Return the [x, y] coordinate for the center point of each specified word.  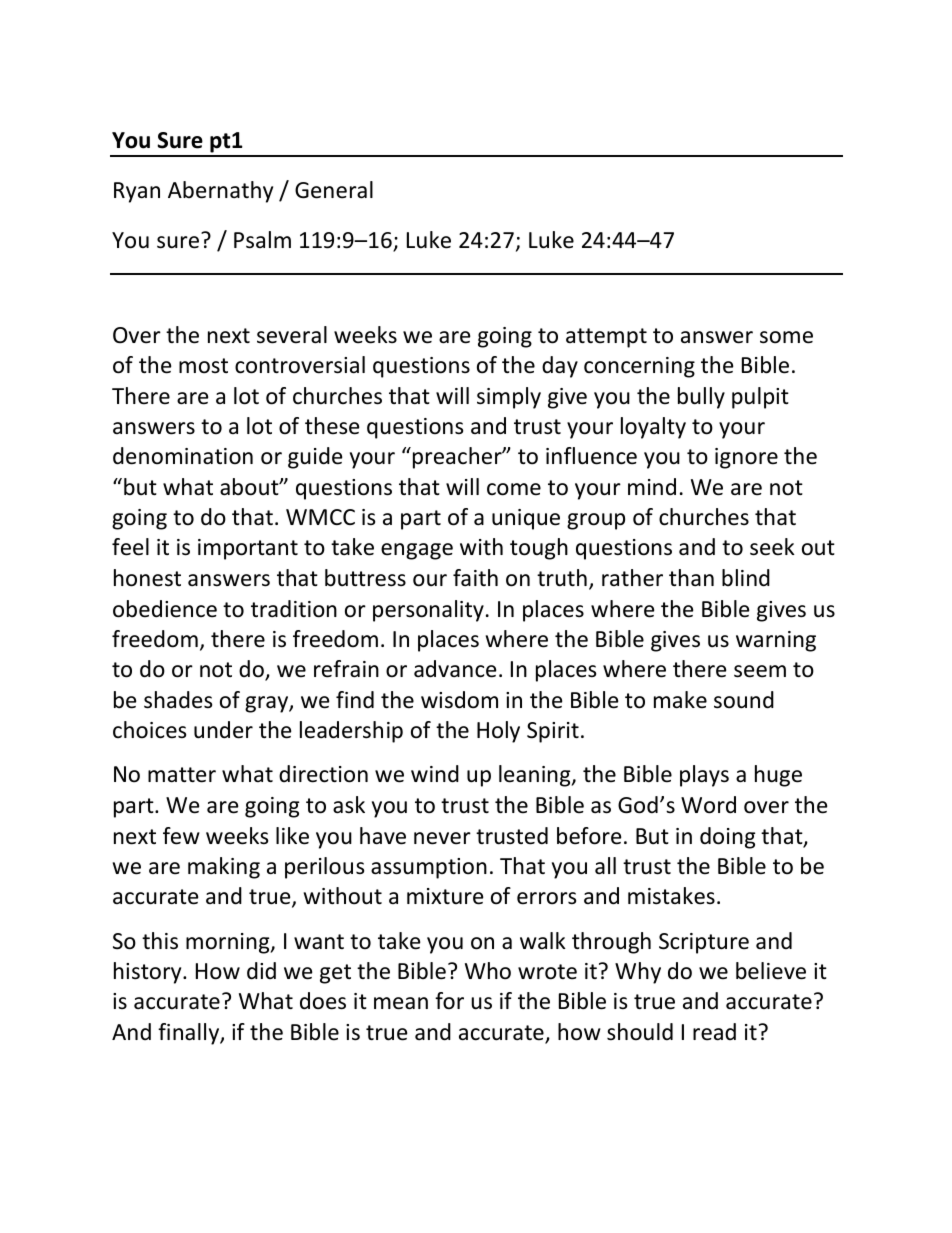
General [334, 190]
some [786, 337]
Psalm [262, 240]
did [261, 971]
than [691, 578]
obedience [165, 609]
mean [401, 1003]
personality [428, 611]
